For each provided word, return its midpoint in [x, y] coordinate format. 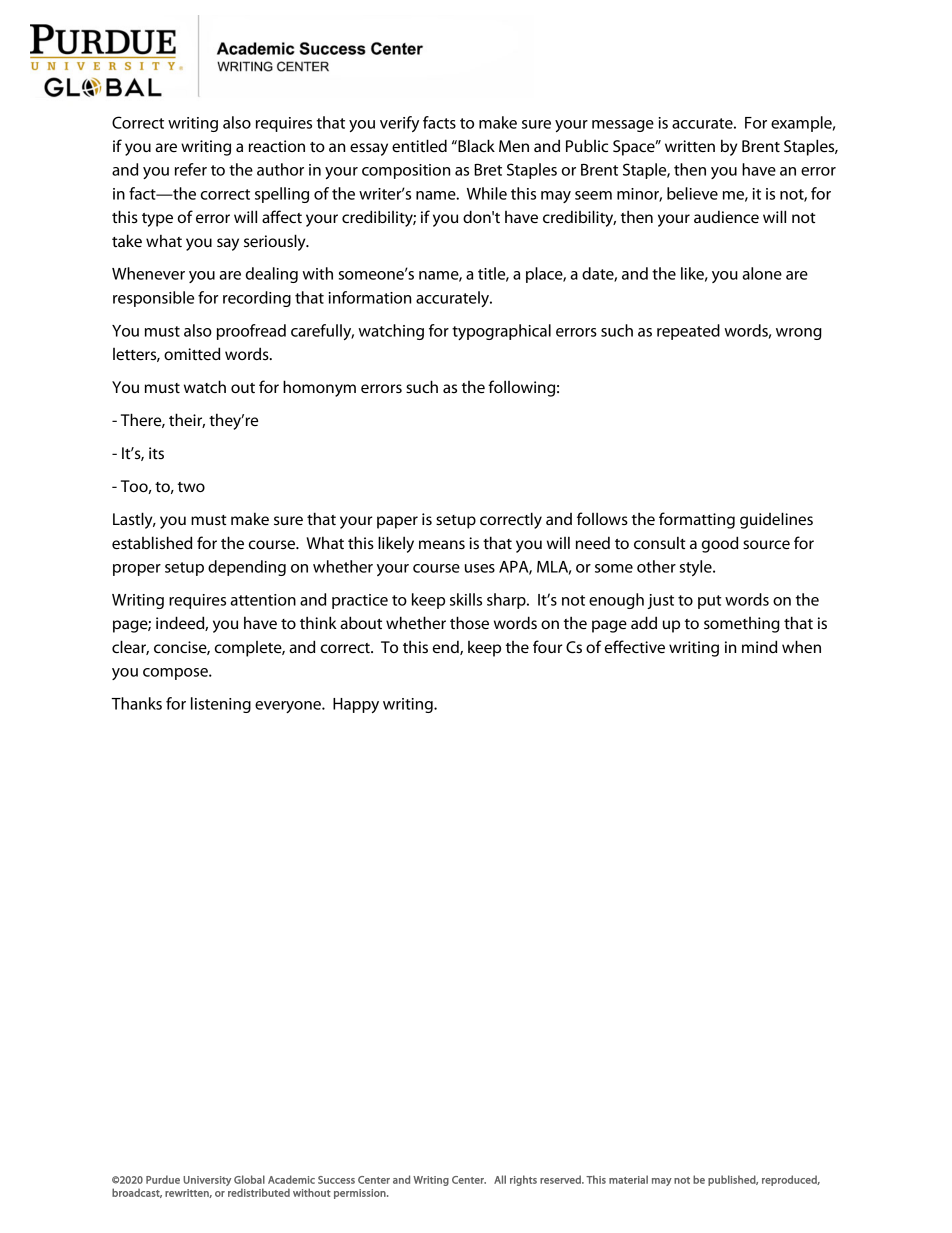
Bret [488, 170]
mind [759, 646]
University [207, 1181]
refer [191, 169]
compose [176, 674]
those [469, 622]
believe [692, 193]
